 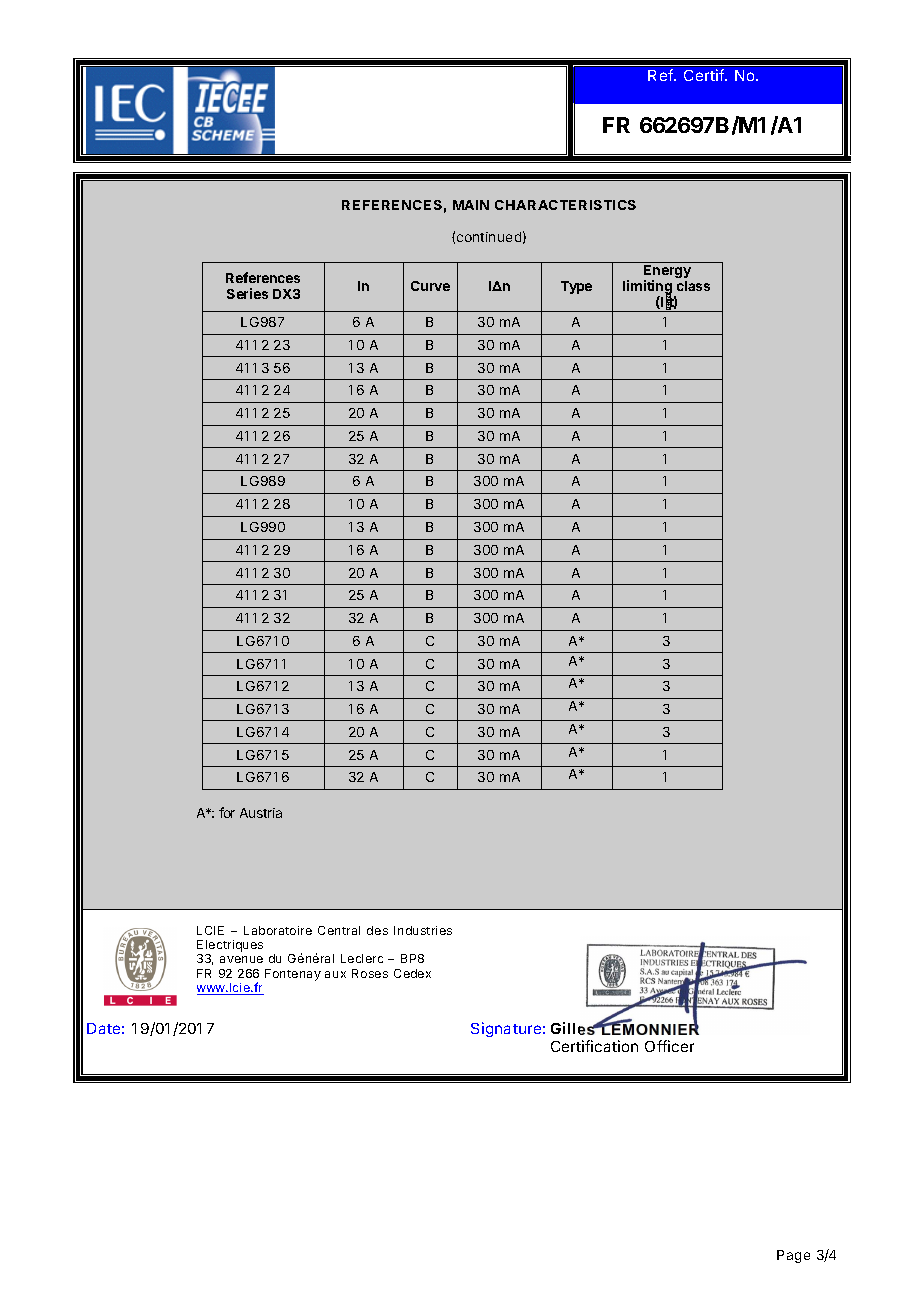 I want to click on Officer, so click(x=669, y=1046).
